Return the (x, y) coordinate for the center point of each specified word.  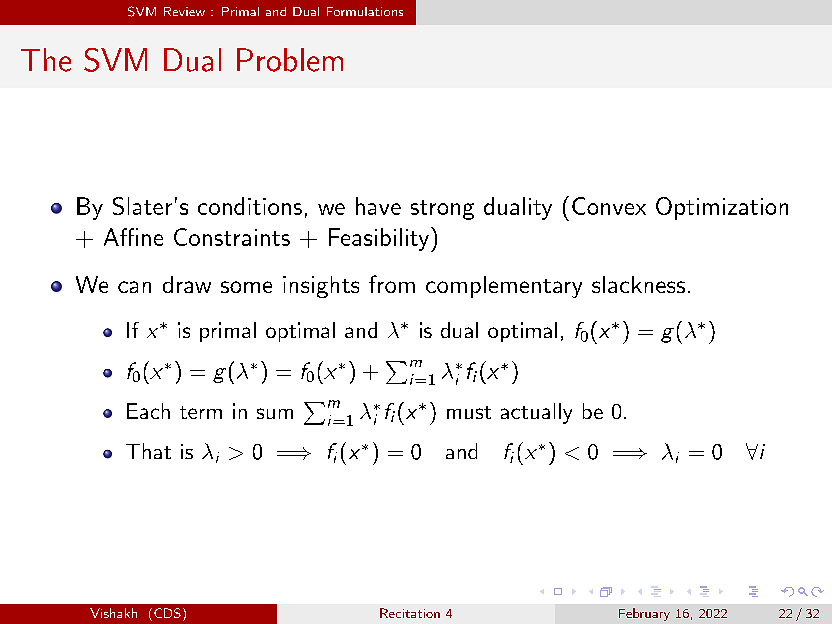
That (148, 451)
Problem (290, 60)
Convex (609, 206)
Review (184, 11)
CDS (167, 613)
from (392, 284)
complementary (504, 287)
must (469, 412)
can (134, 287)
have (378, 206)
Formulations (365, 11)
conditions (250, 206)
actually (536, 413)
